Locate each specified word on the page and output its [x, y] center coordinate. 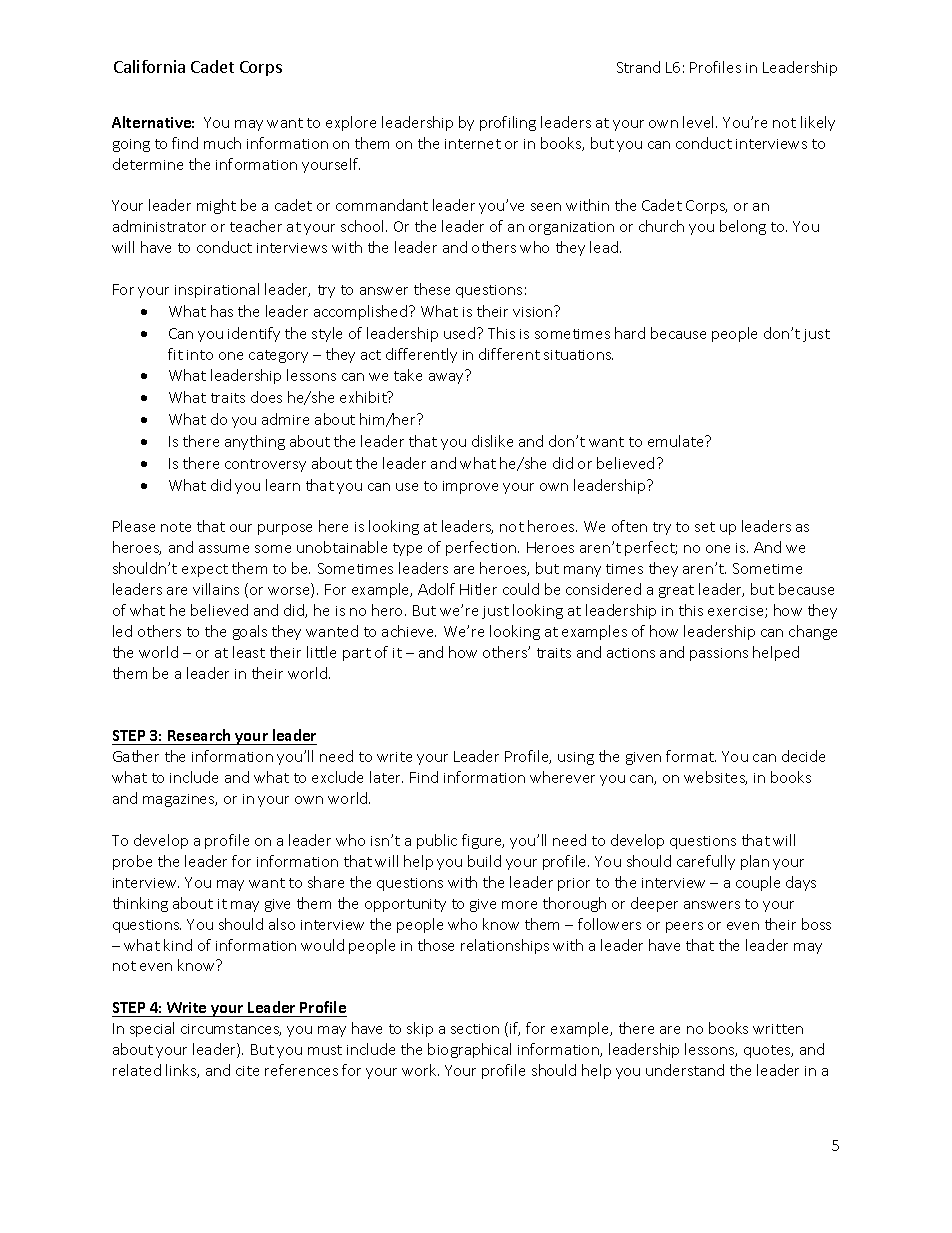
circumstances [231, 1030]
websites [715, 778]
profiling [508, 123]
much [222, 143]
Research [199, 737]
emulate [677, 441]
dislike [492, 441]
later [386, 777]
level [700, 122]
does [266, 397]
